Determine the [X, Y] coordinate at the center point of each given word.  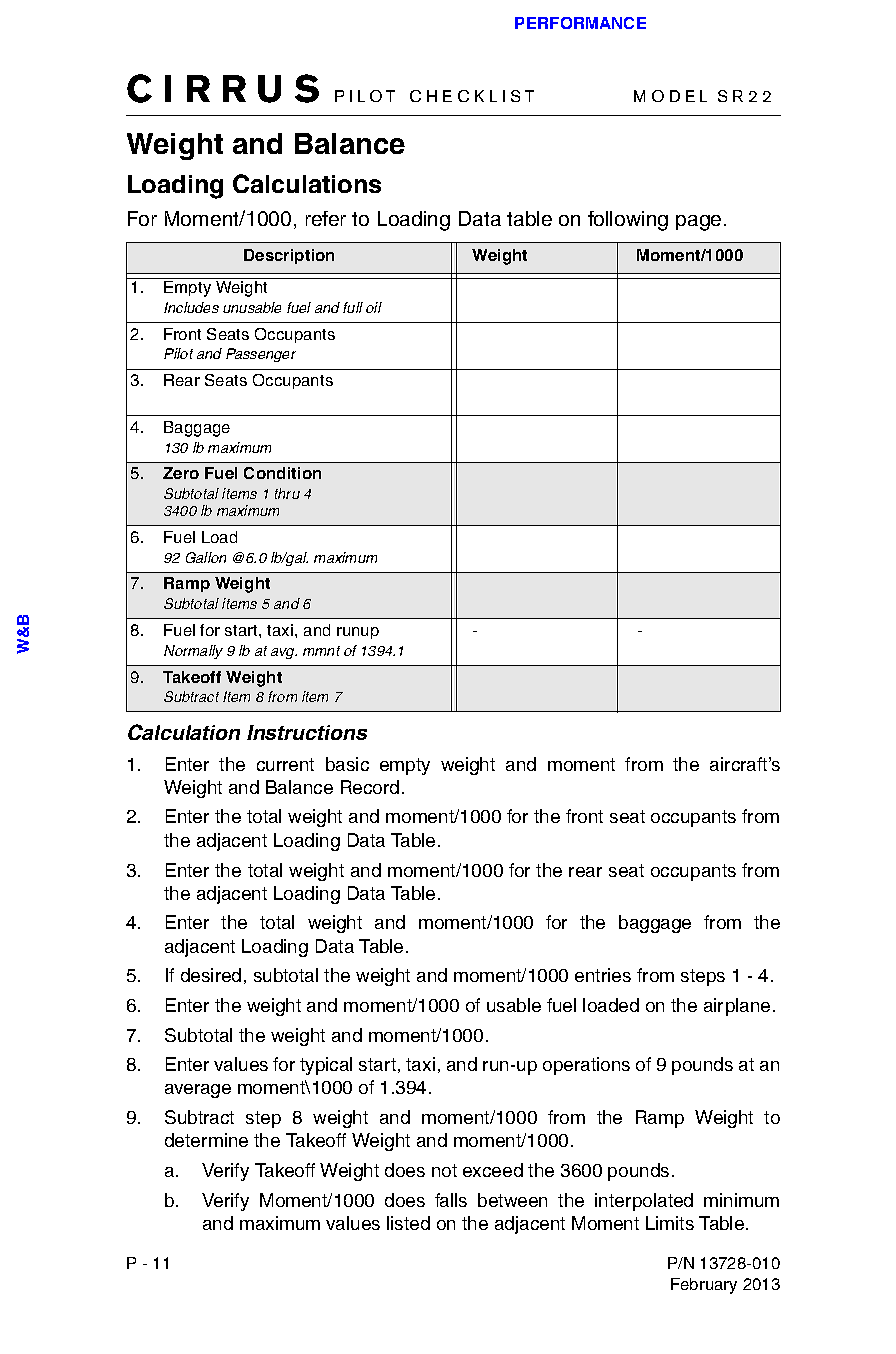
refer [326, 218]
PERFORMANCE [580, 23]
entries [603, 975]
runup [358, 633]
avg [284, 653]
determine [206, 1140]
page [698, 223]
